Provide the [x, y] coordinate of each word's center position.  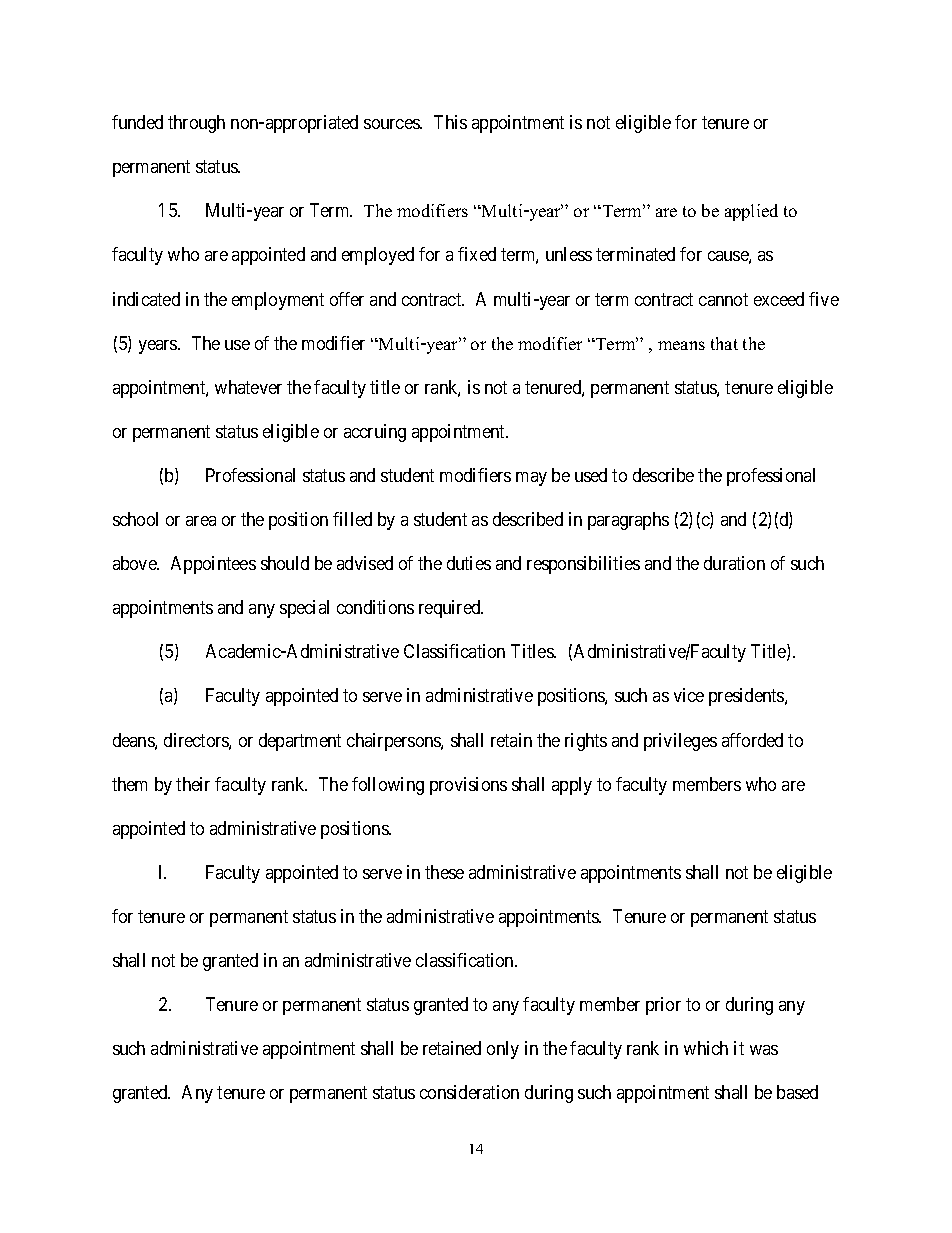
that [724, 343]
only [503, 1050]
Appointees [213, 565]
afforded [752, 740]
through [196, 124]
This [450, 122]
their [193, 784]
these [444, 872]
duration [734, 563]
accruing [375, 433]
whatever [248, 387]
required [451, 609]
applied [751, 212]
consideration [469, 1092]
